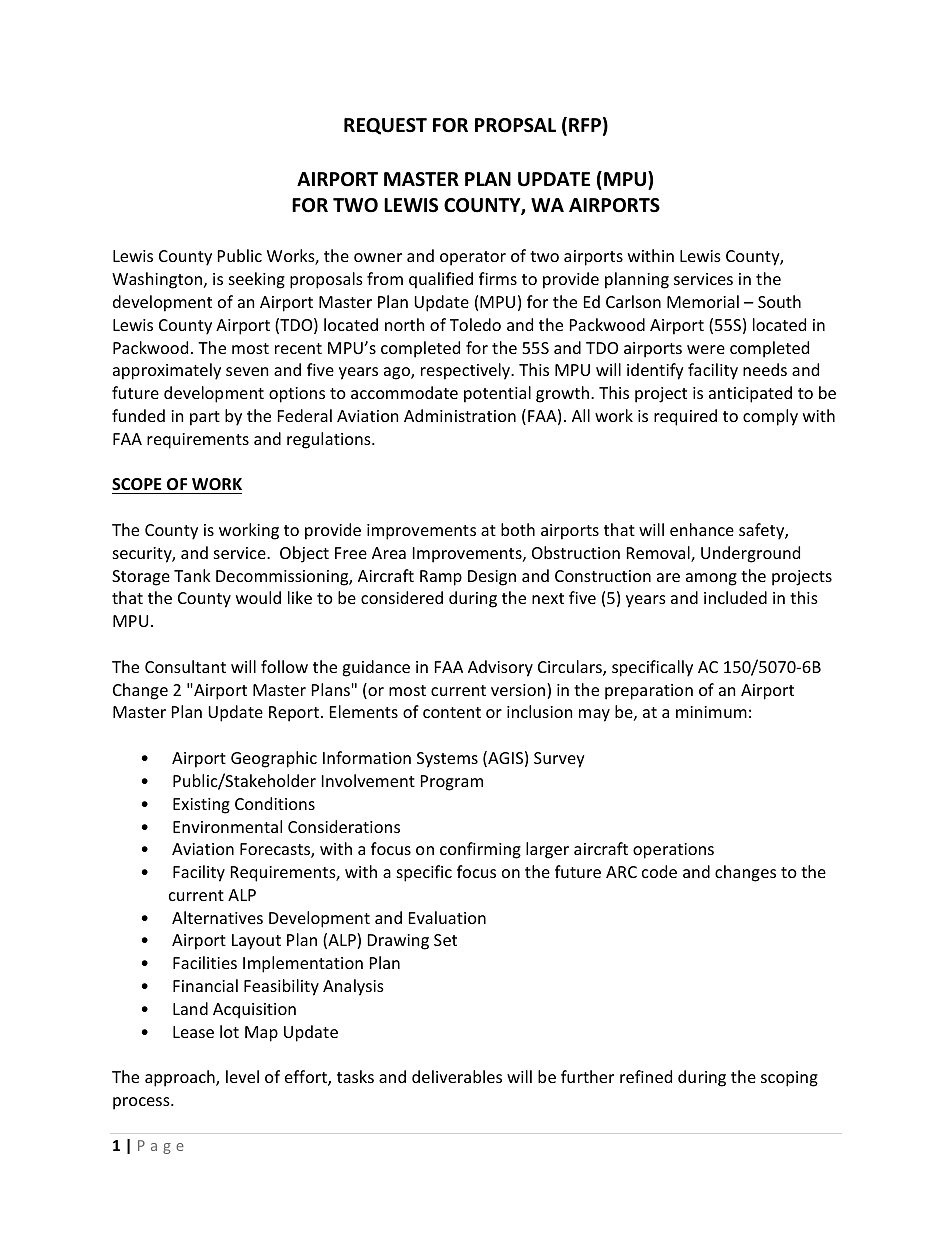  What do you see at coordinates (646, 1076) in the image?
I see `refined` at bounding box center [646, 1076].
